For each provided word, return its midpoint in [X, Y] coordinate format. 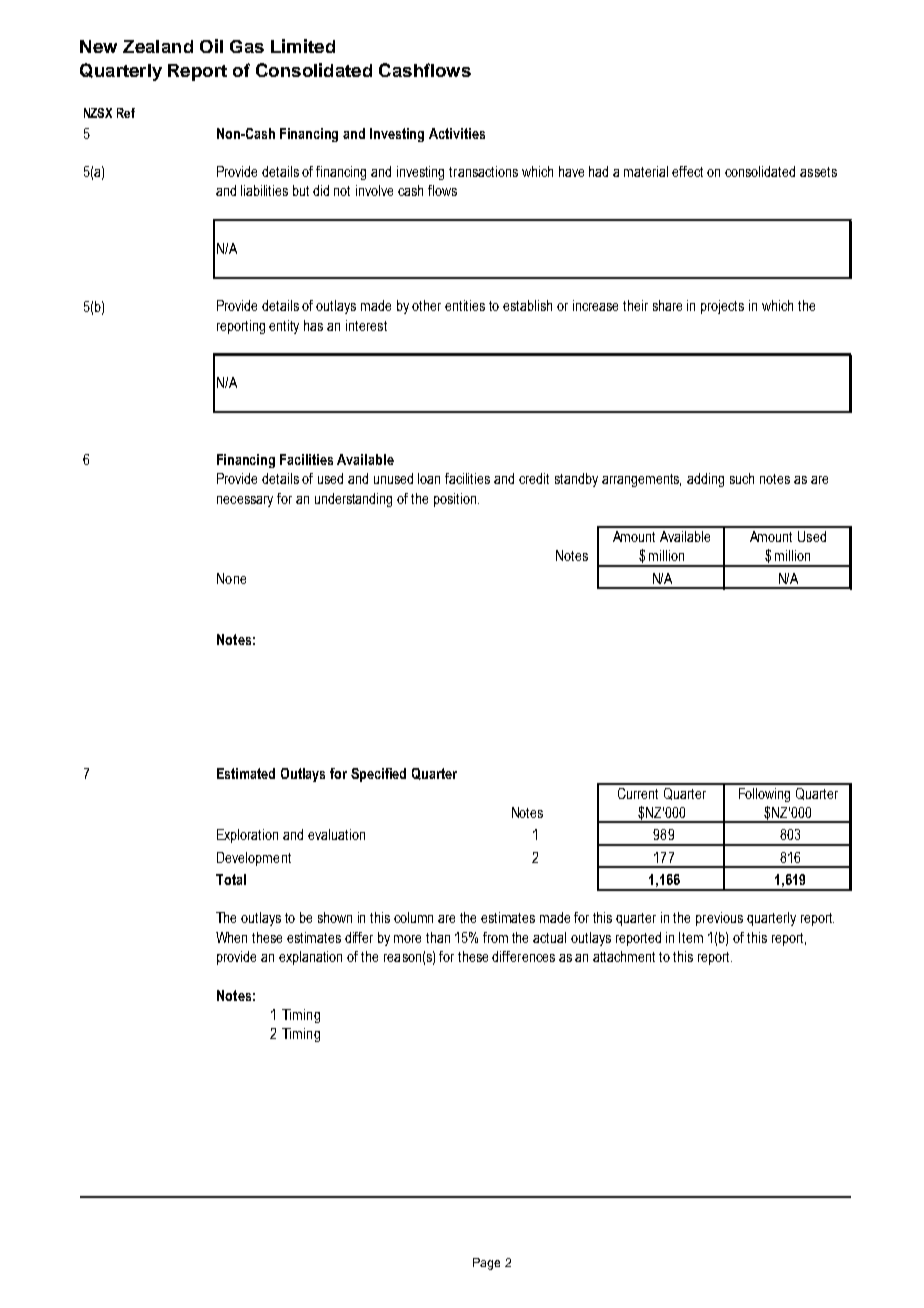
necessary [245, 501]
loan [429, 478]
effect [687, 171]
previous [719, 919]
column [413, 917]
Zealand [158, 46]
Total [231, 879]
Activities [457, 133]
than [438, 937]
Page [486, 1264]
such [742, 478]
